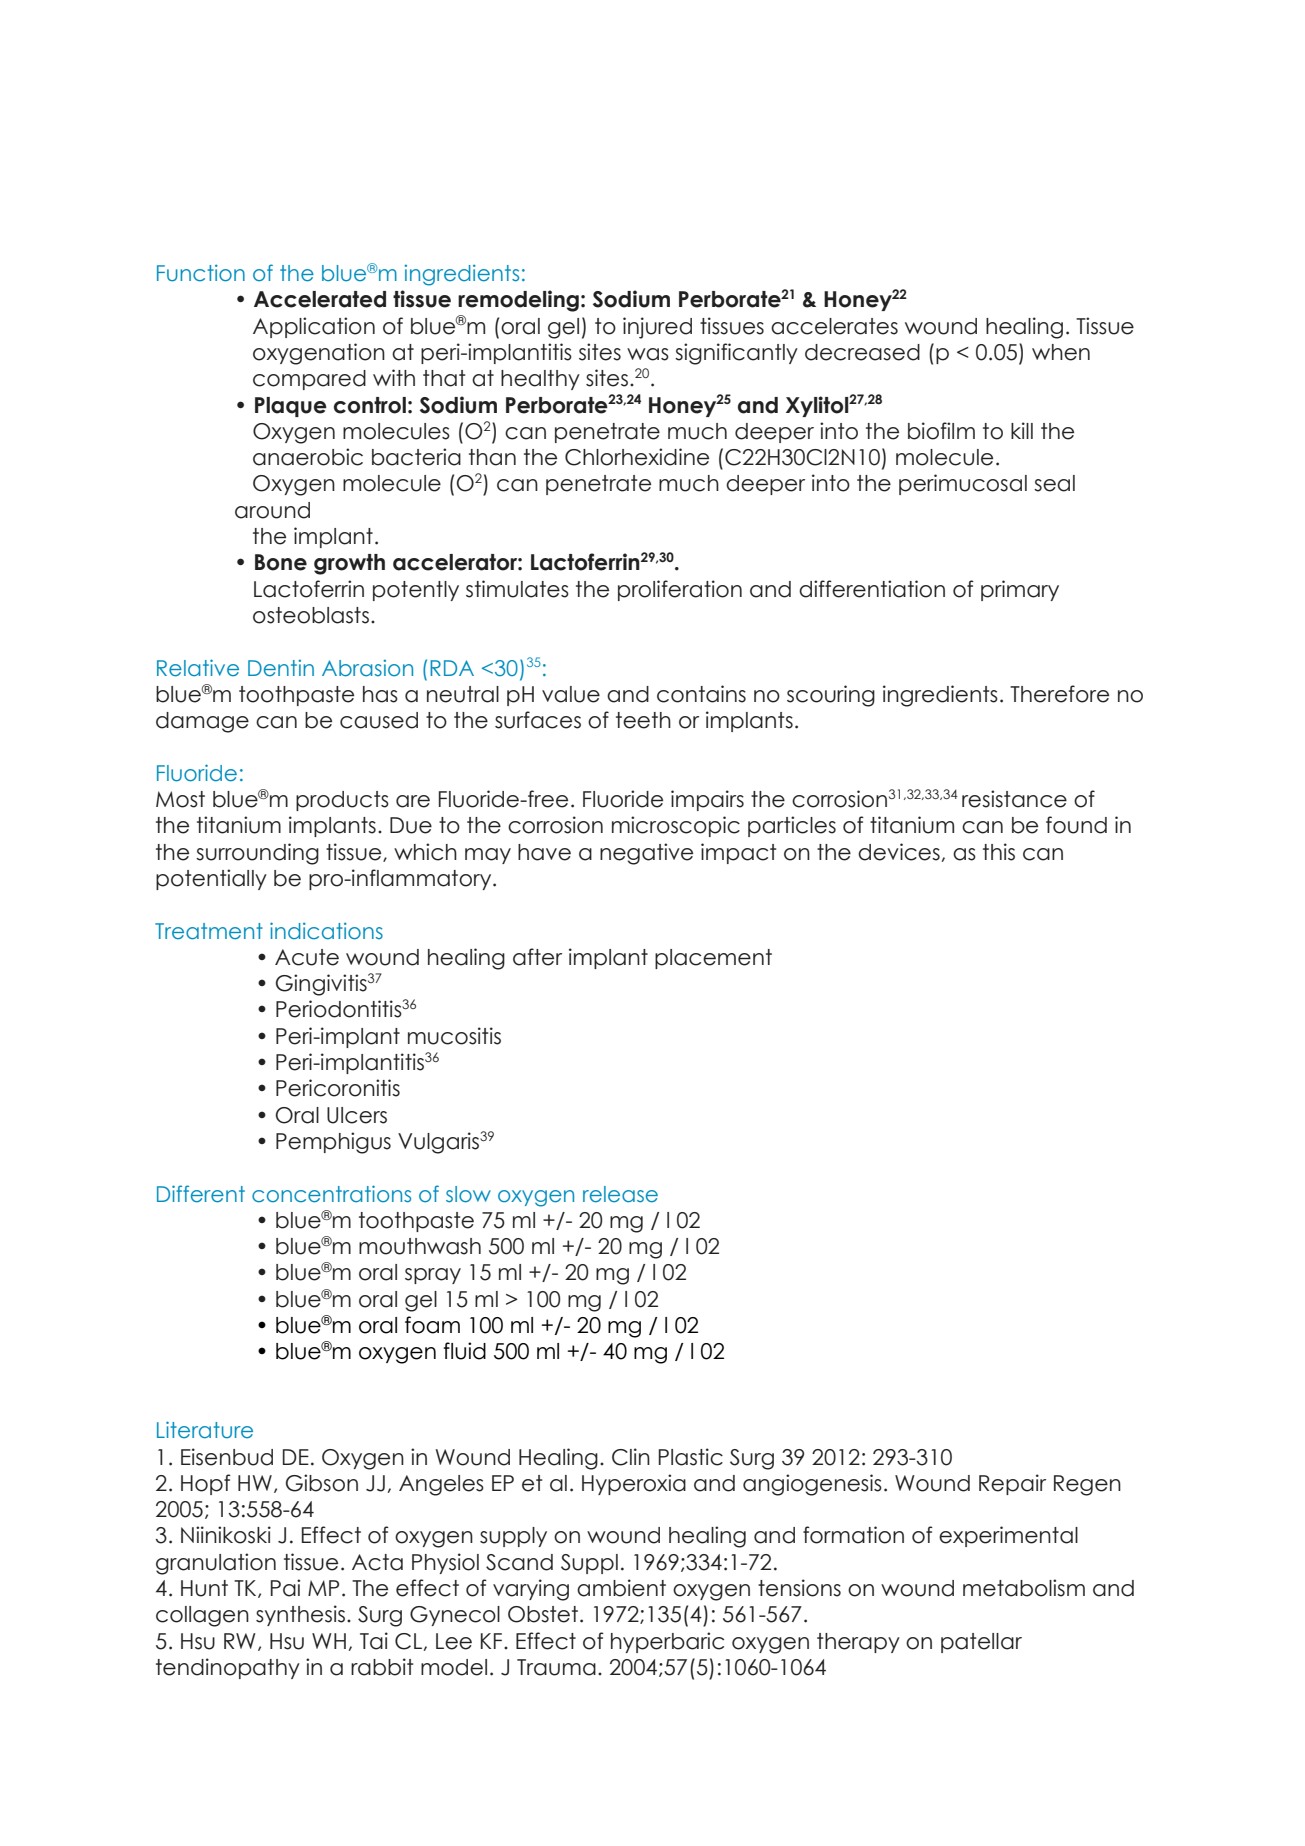  What do you see at coordinates (1012, 1484) in the screenshot?
I see `Repair` at bounding box center [1012, 1484].
